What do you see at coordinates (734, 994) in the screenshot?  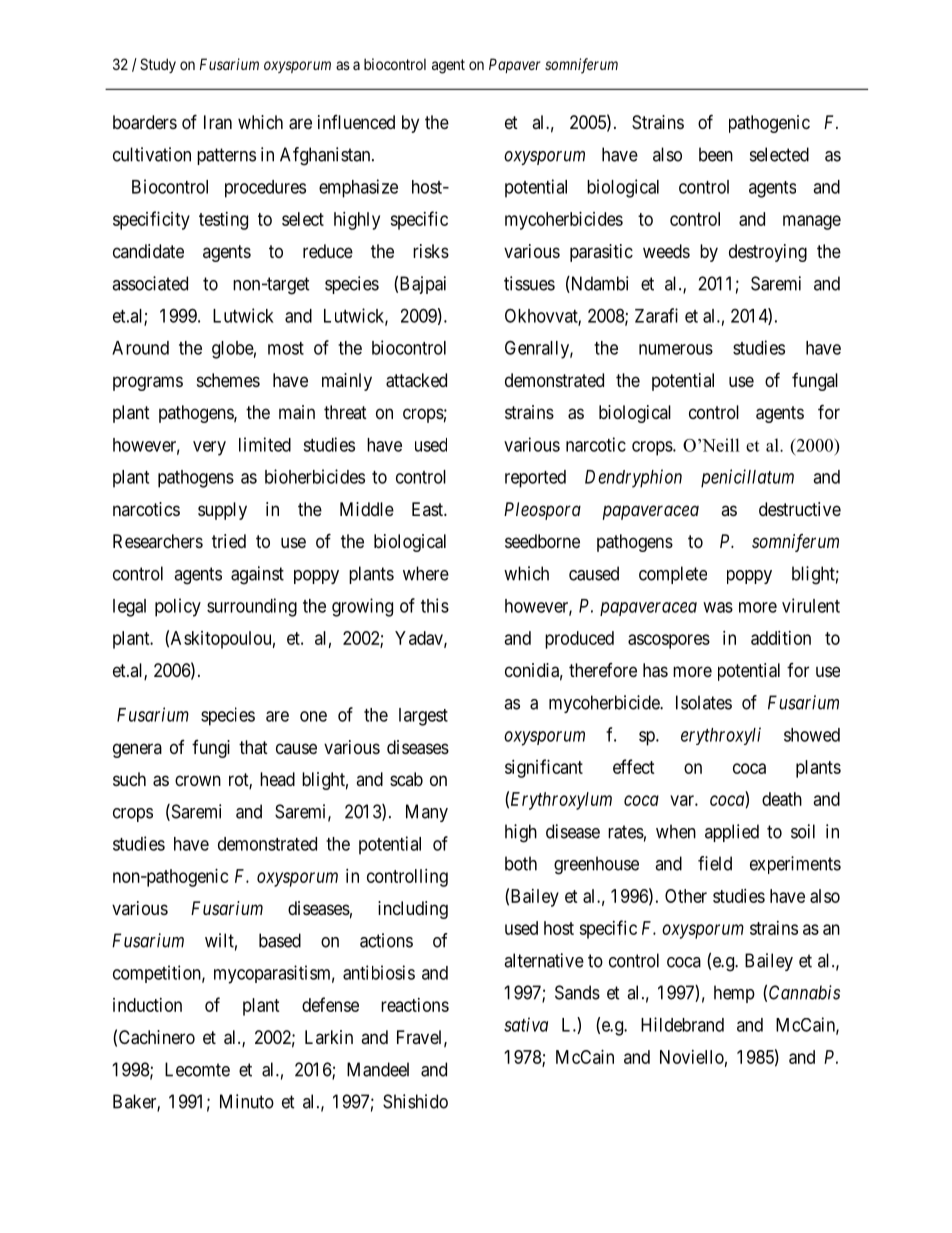 I see `hemp` at bounding box center [734, 994].
